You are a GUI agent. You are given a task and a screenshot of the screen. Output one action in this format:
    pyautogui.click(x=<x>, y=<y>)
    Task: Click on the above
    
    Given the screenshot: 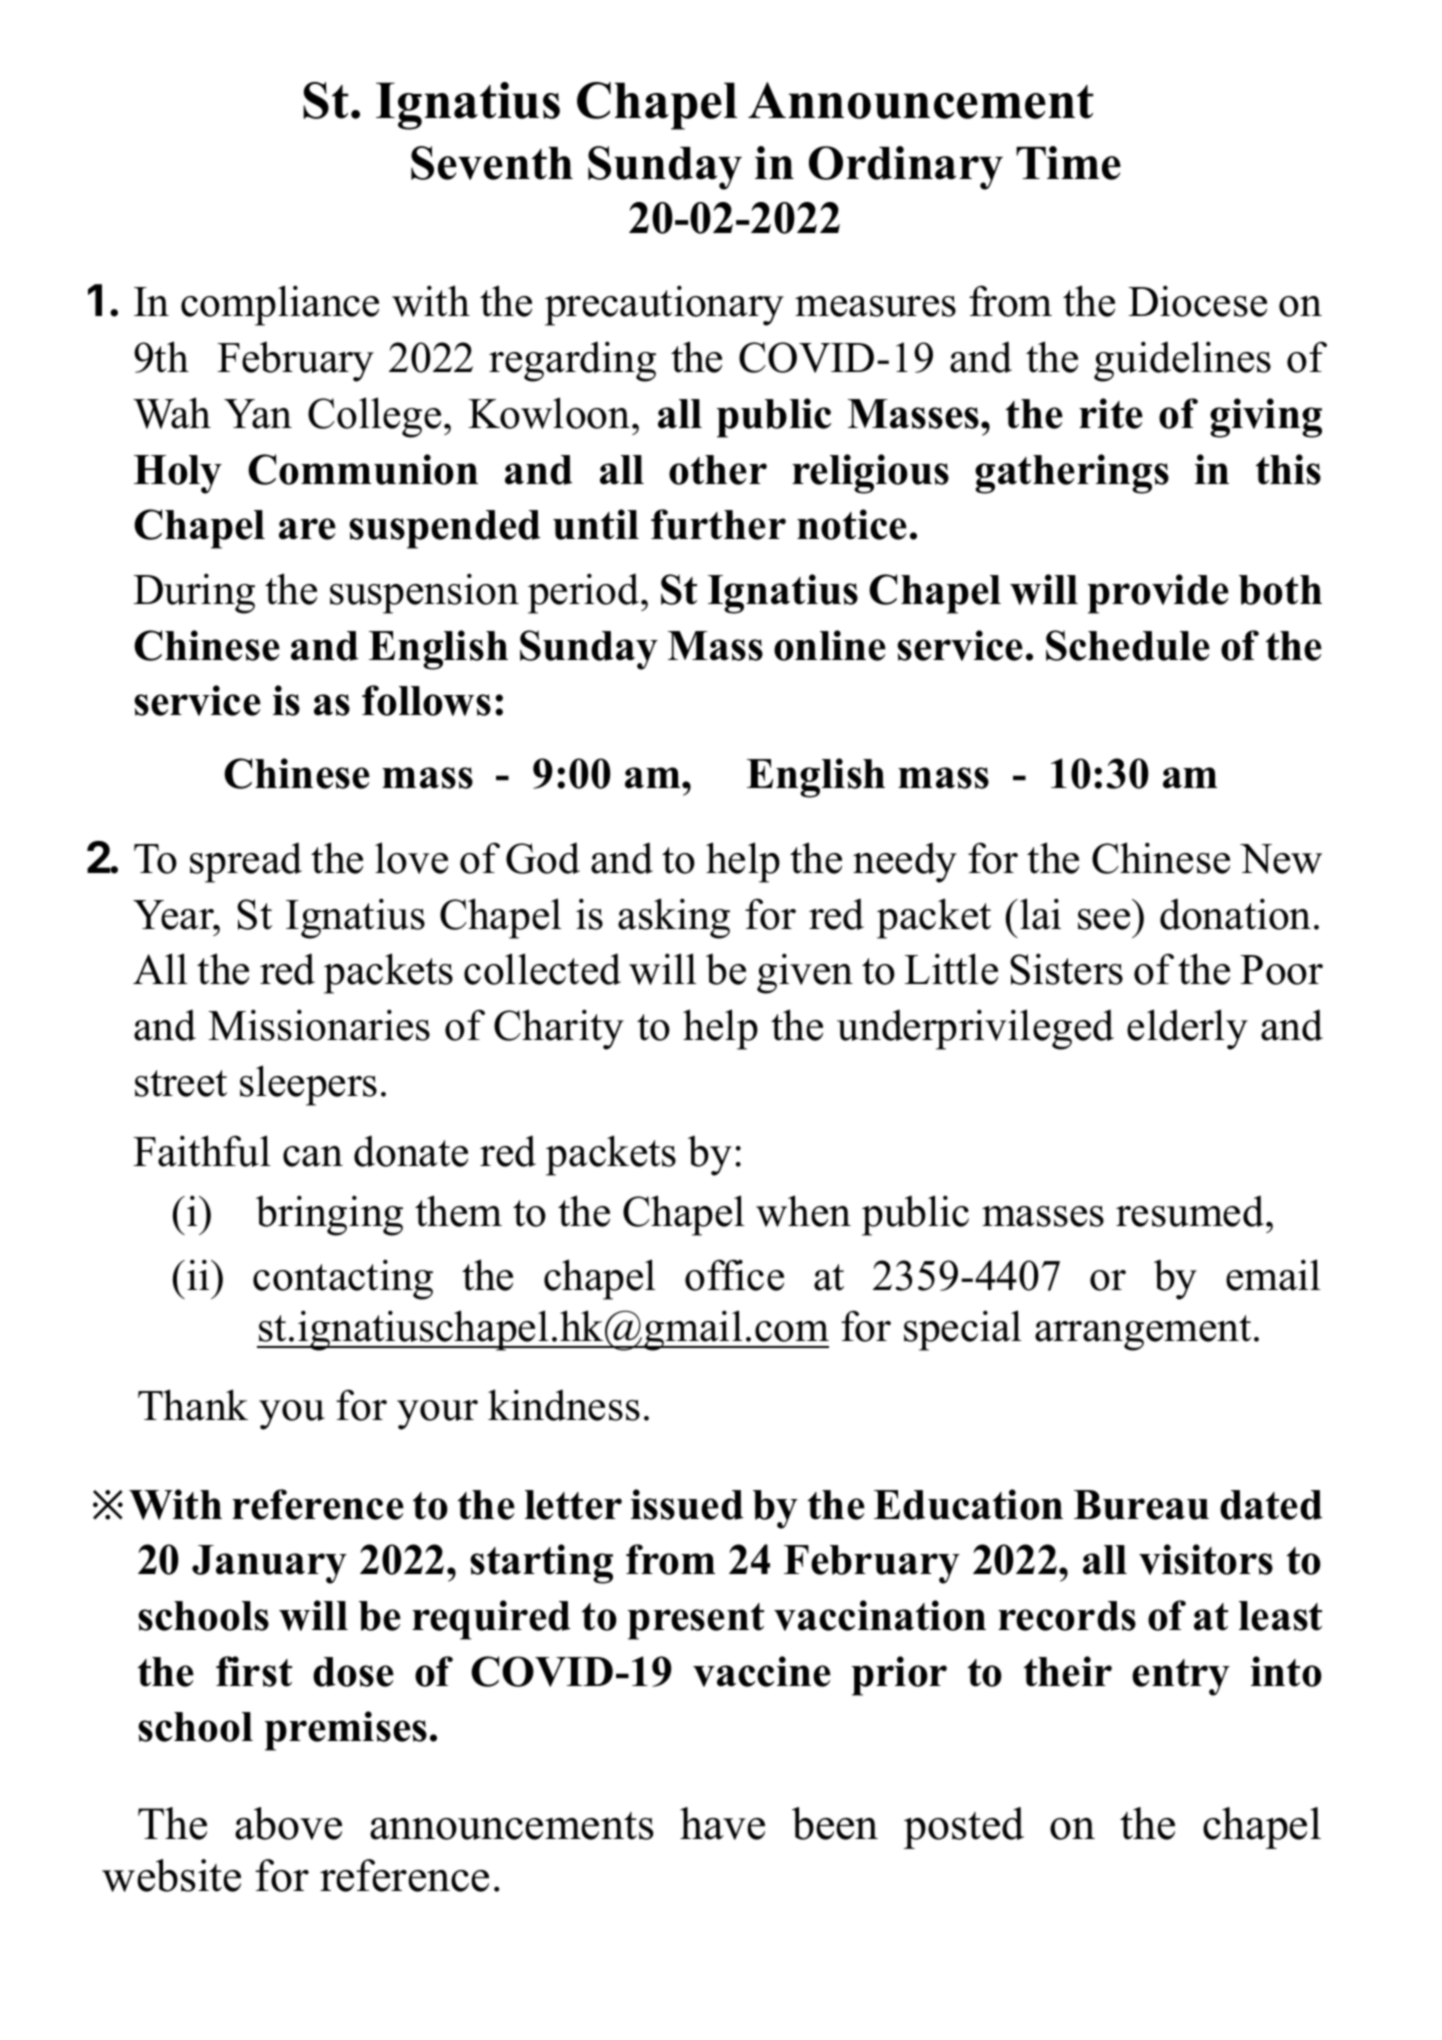 What is the action you would take?
    pyautogui.click(x=288, y=1823)
